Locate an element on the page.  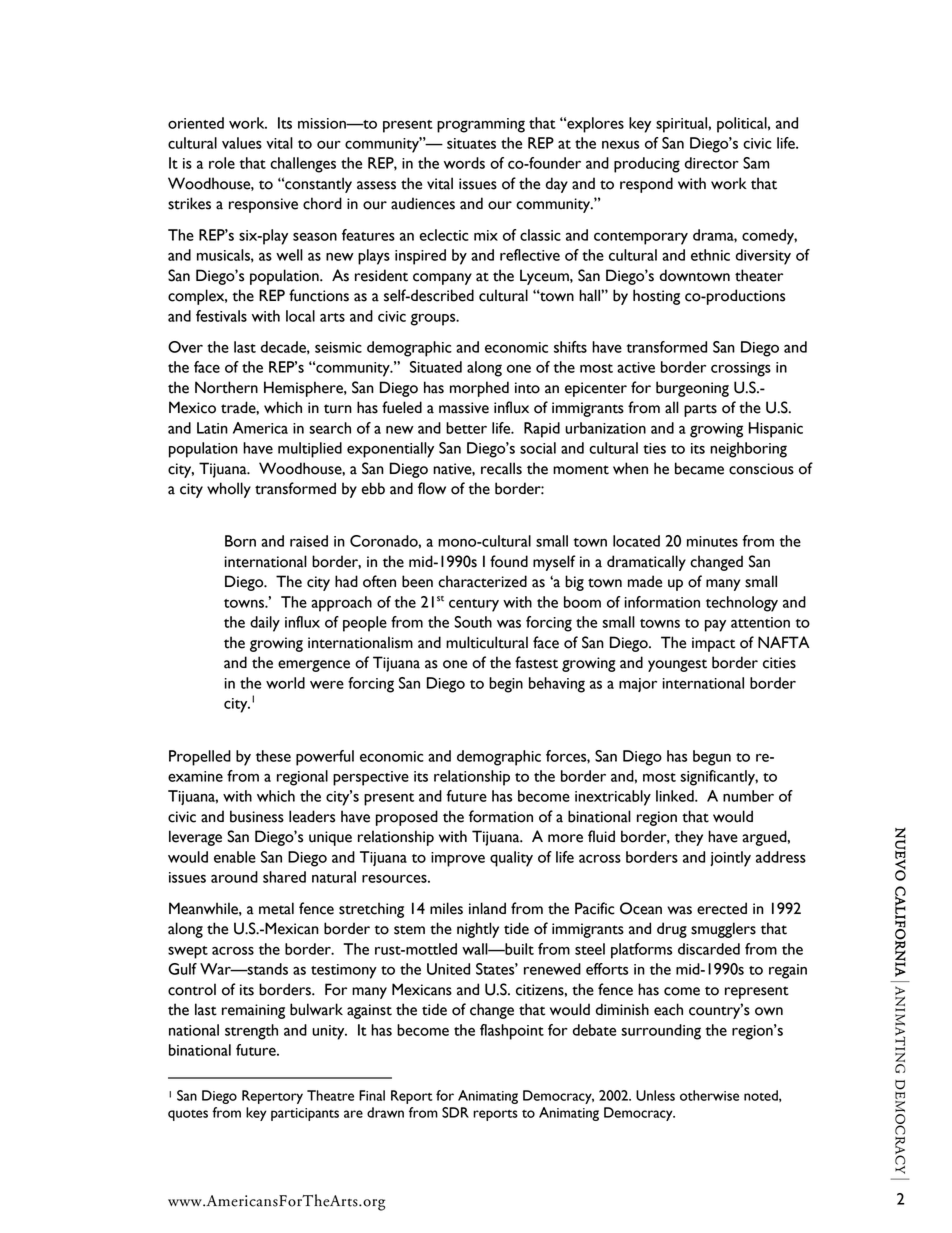
daily is located at coordinates (265, 624).
